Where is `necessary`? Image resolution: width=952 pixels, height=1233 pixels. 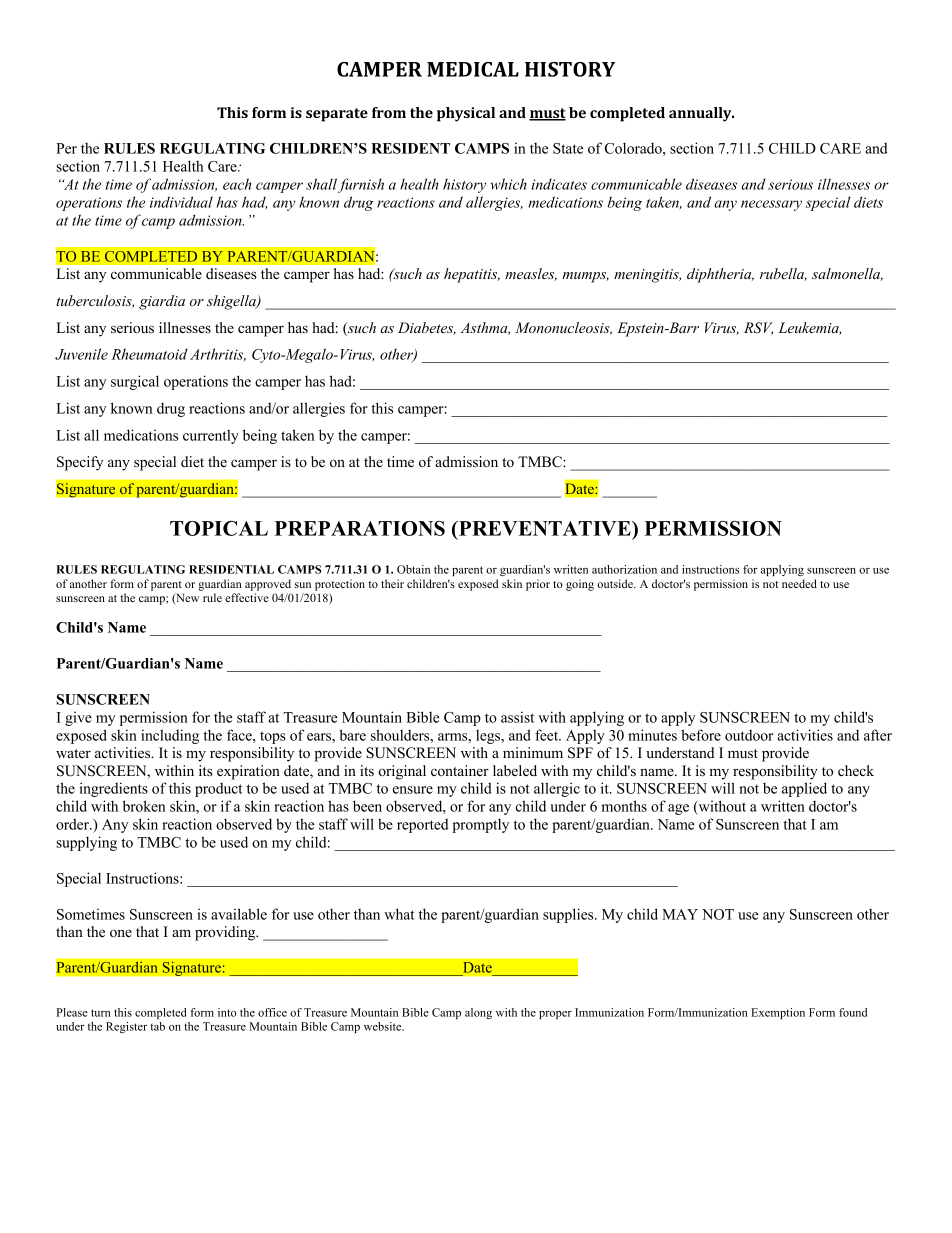 necessary is located at coordinates (771, 205).
